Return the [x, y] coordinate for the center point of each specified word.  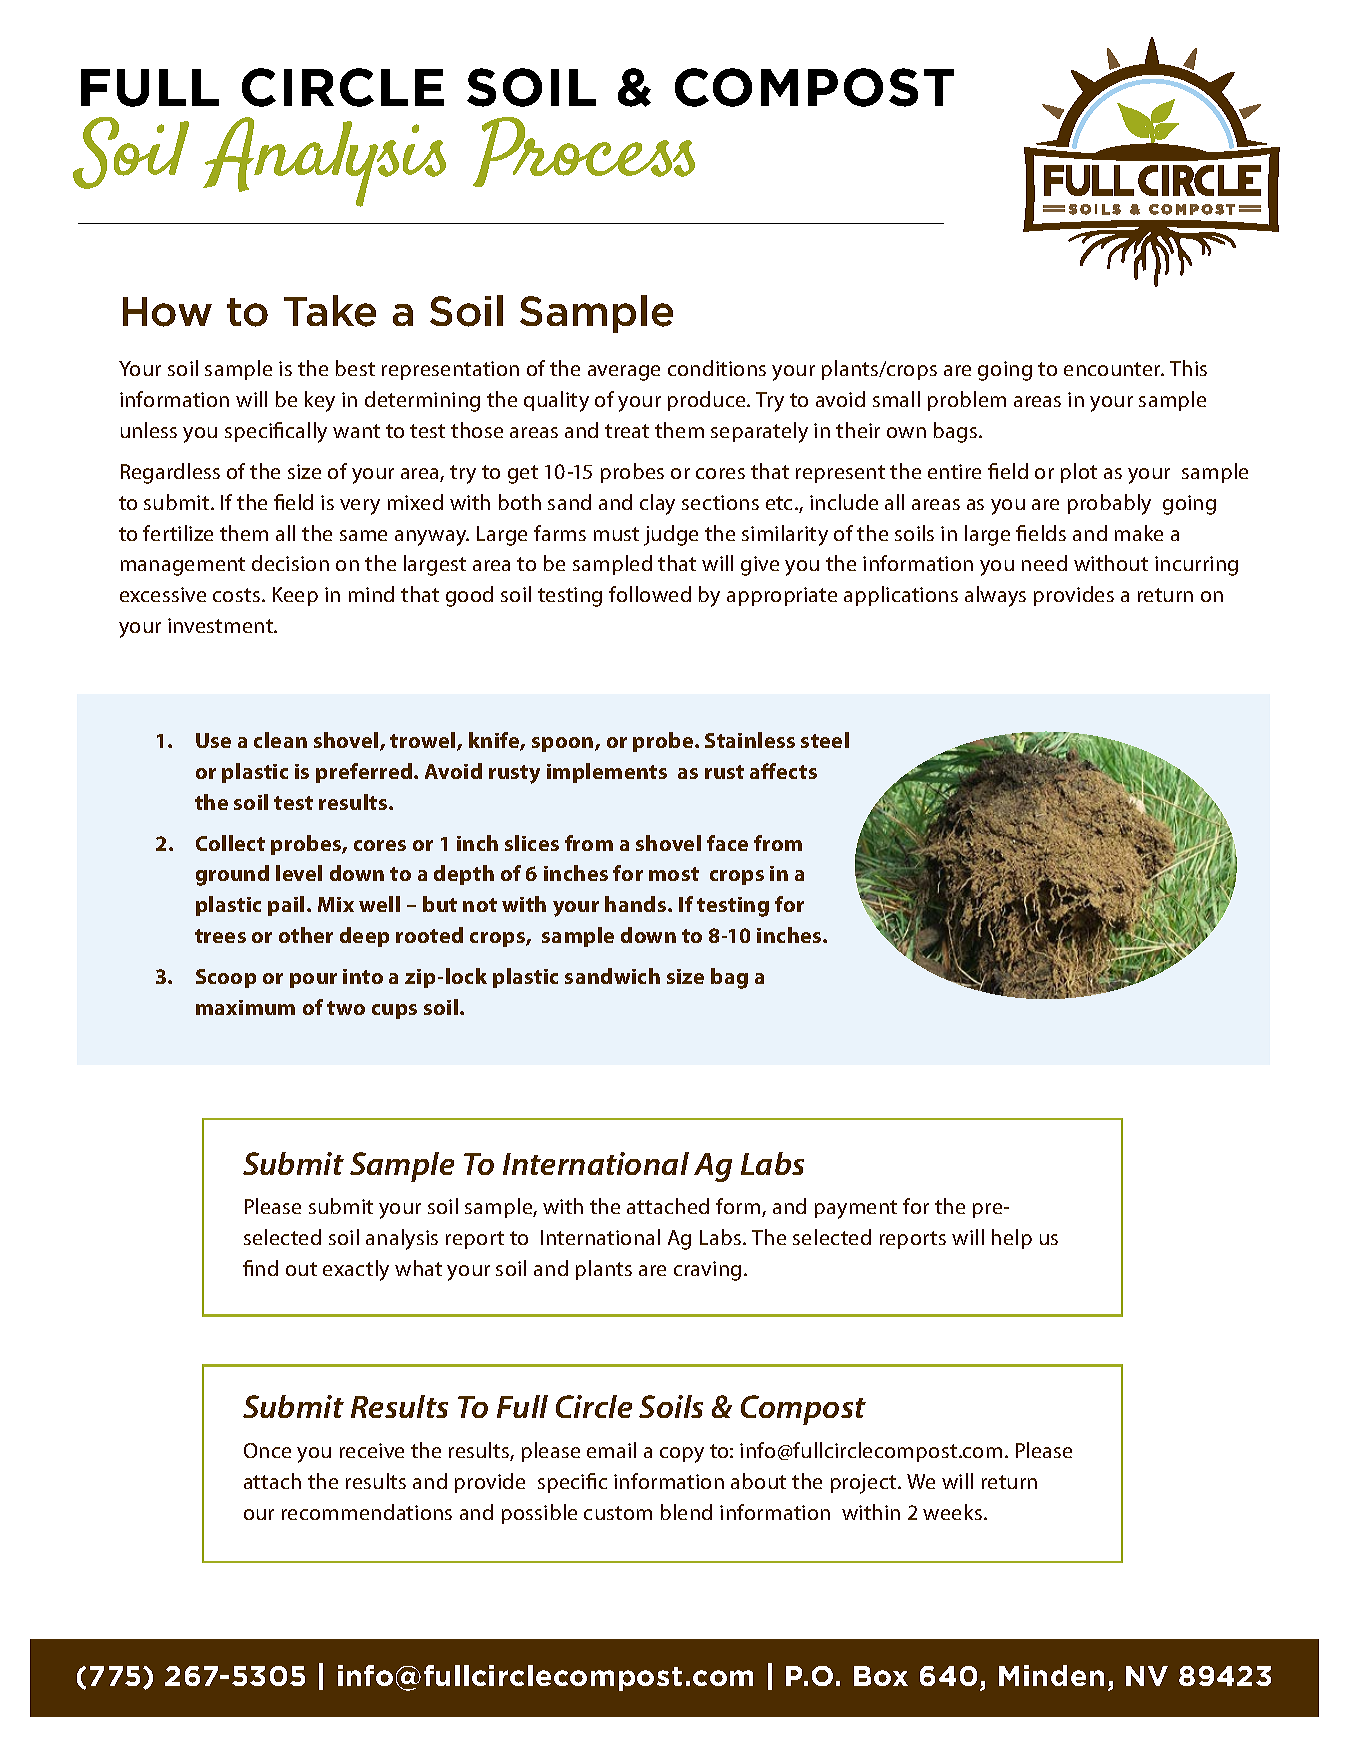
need [1044, 563]
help [1012, 1239]
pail [286, 906]
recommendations [367, 1512]
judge [671, 535]
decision [290, 563]
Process [584, 152]
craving [707, 1271]
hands [637, 904]
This [1188, 368]
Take [330, 311]
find [260, 1268]
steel [825, 740]
